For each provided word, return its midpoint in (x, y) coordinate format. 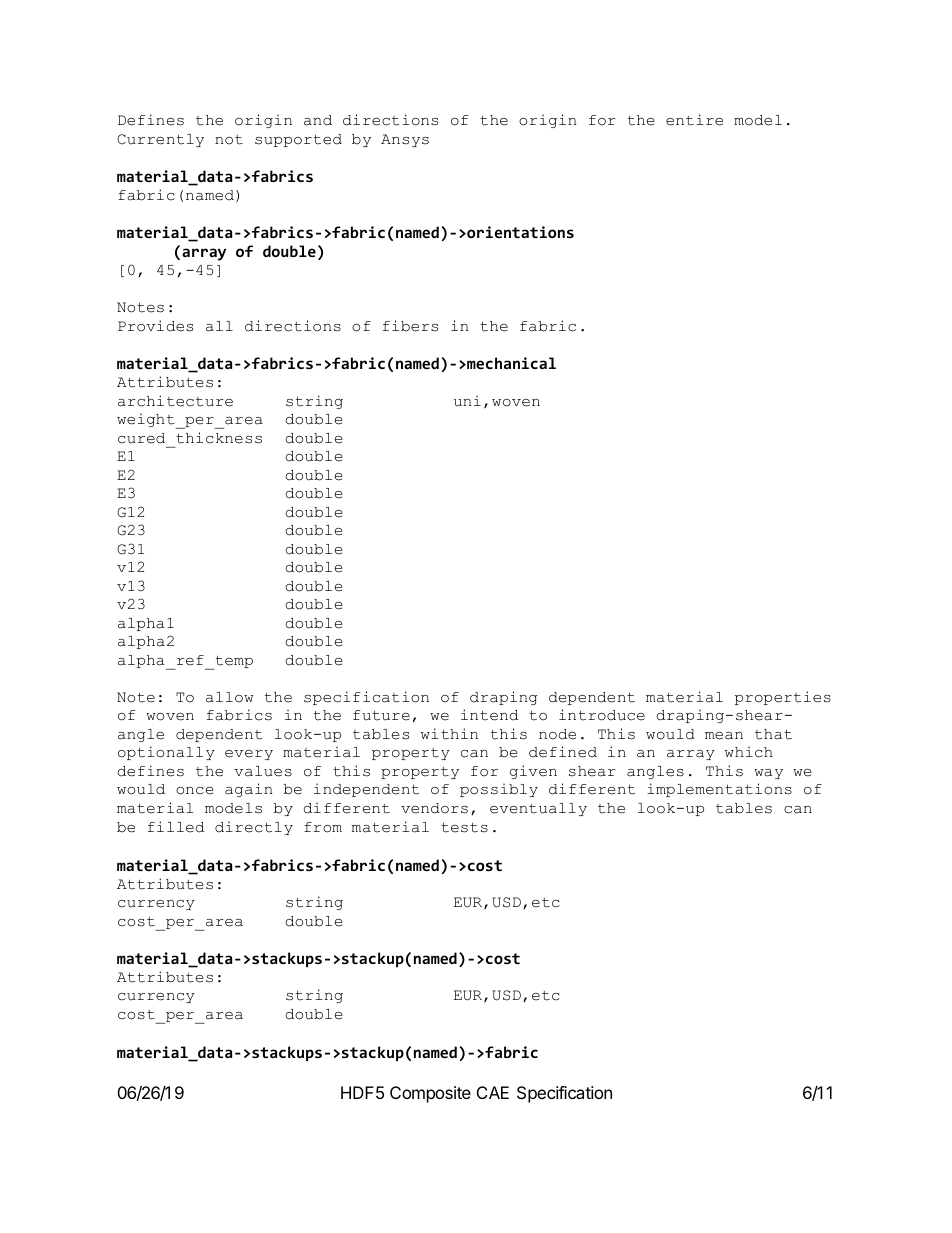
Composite (430, 1094)
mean (724, 736)
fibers (410, 326)
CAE (493, 1092)
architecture (175, 401)
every (249, 755)
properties (783, 698)
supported (298, 140)
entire (694, 120)
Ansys (405, 140)
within (449, 734)
